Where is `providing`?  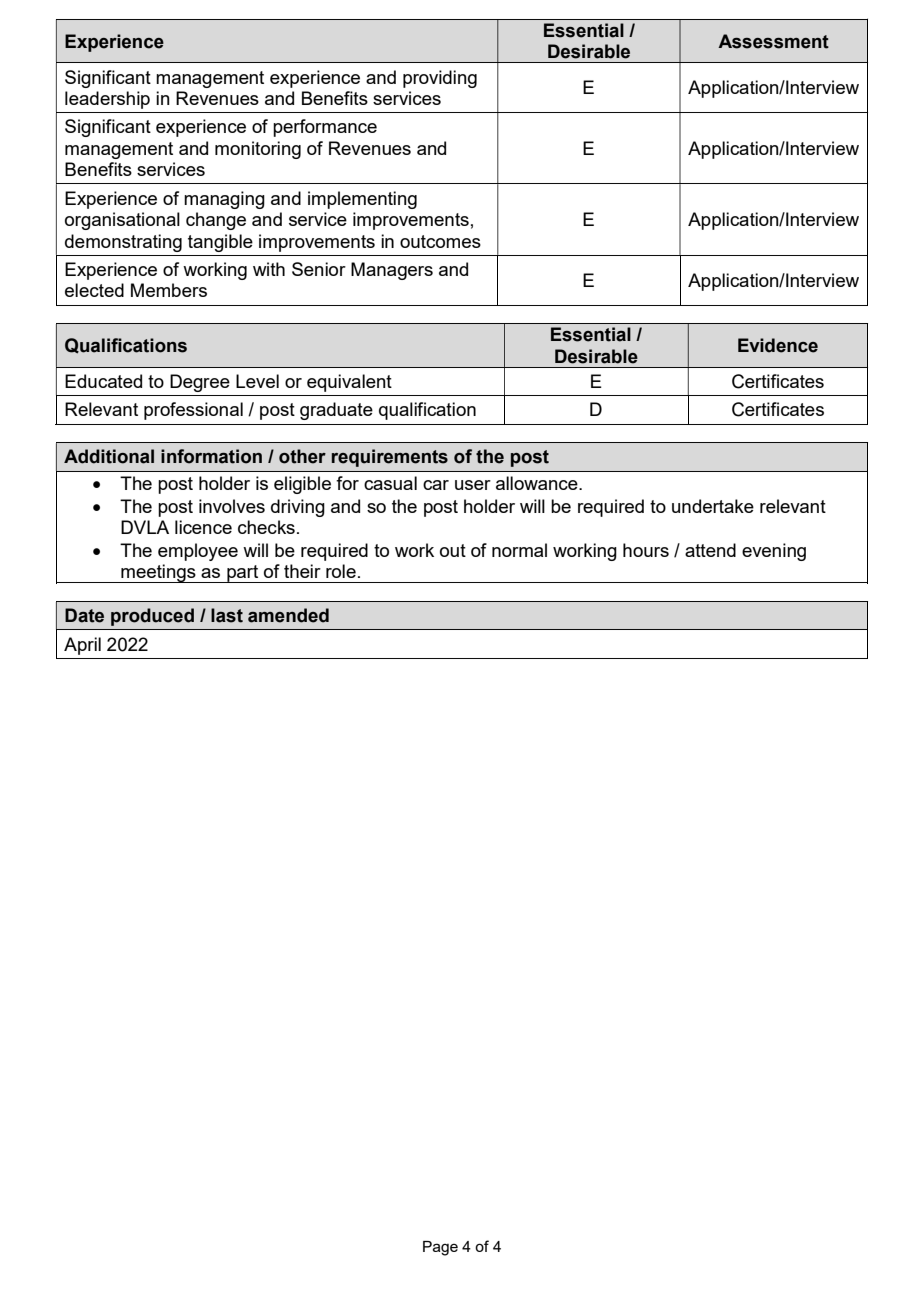
providing is located at coordinates (440, 79).
